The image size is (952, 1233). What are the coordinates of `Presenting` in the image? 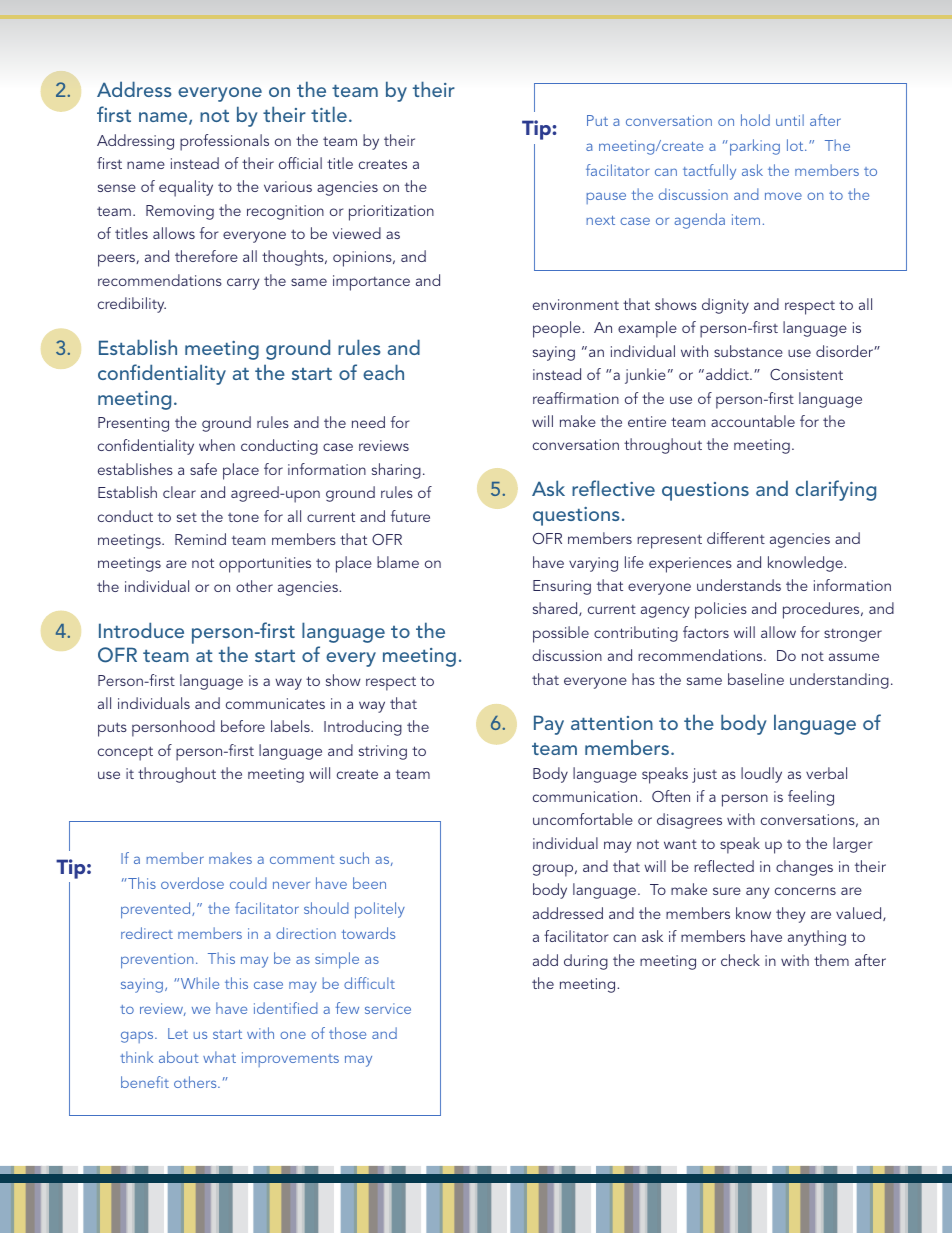 It's located at (133, 424).
